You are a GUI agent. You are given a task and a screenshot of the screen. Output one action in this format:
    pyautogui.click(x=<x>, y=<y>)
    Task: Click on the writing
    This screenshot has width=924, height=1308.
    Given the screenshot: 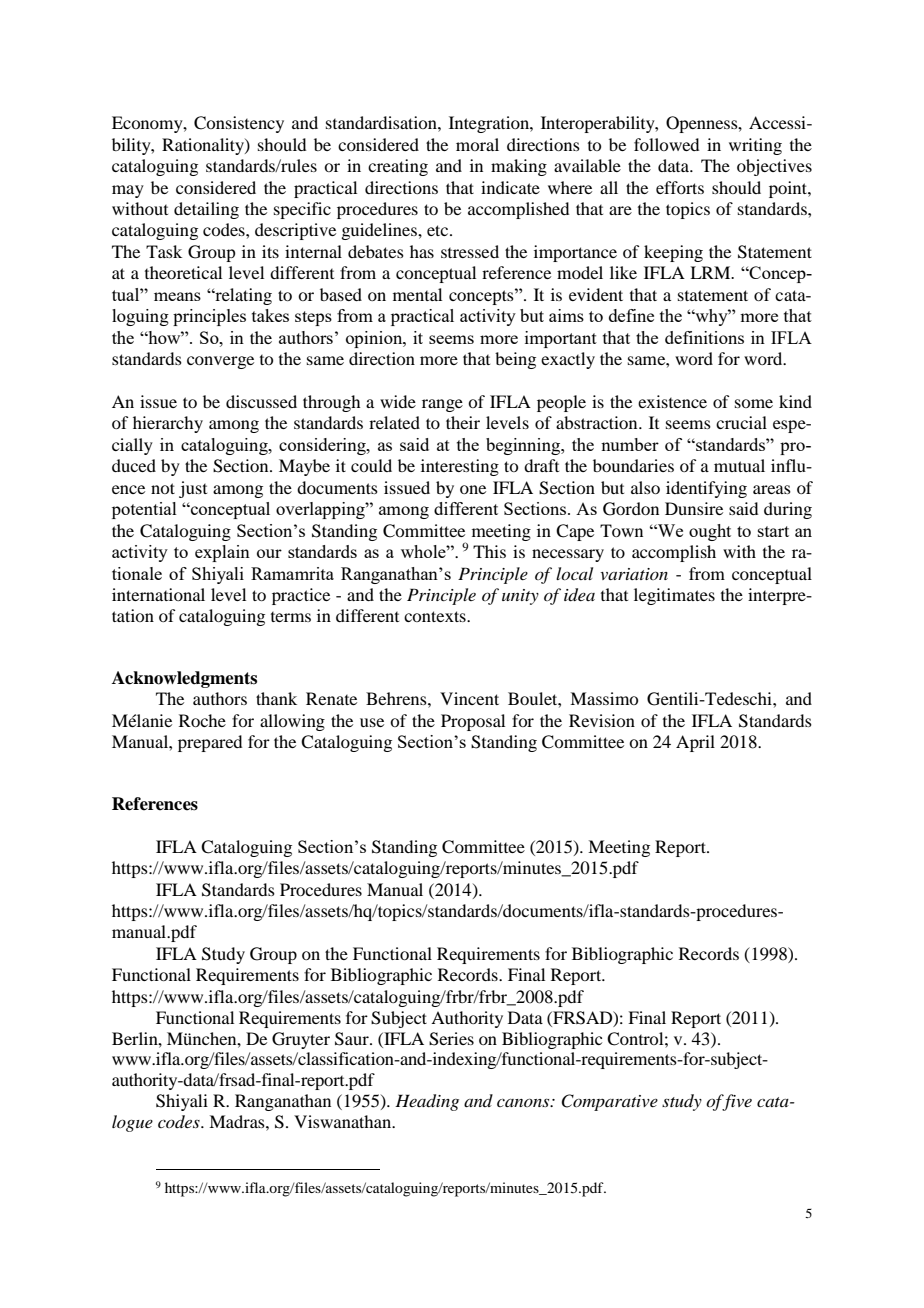 What is the action you would take?
    pyautogui.click(x=755, y=146)
